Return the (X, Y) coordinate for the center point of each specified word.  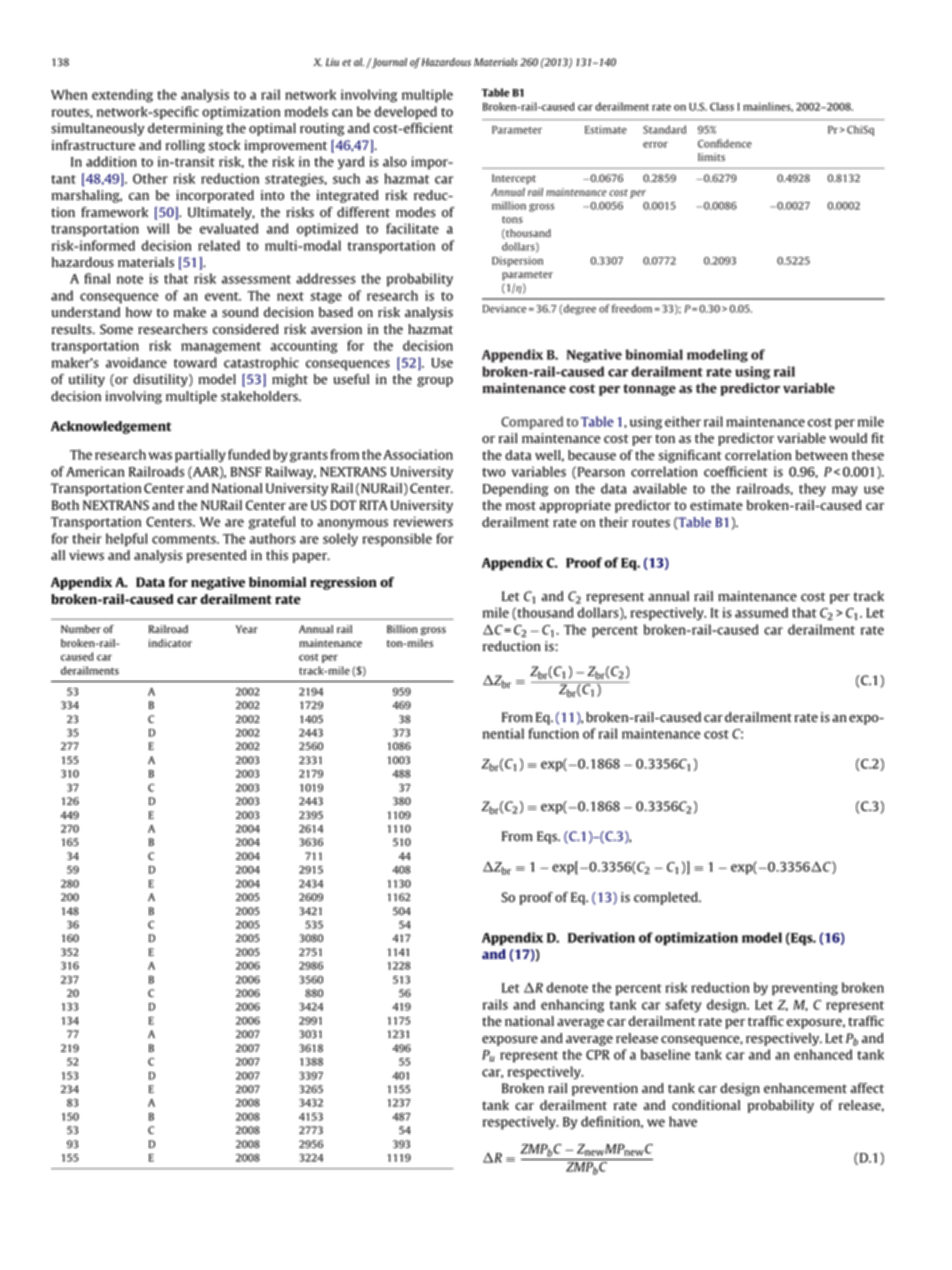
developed (406, 113)
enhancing (572, 1006)
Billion (402, 629)
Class (722, 106)
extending (122, 96)
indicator (170, 643)
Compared (532, 423)
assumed (761, 612)
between (822, 455)
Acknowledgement (111, 427)
